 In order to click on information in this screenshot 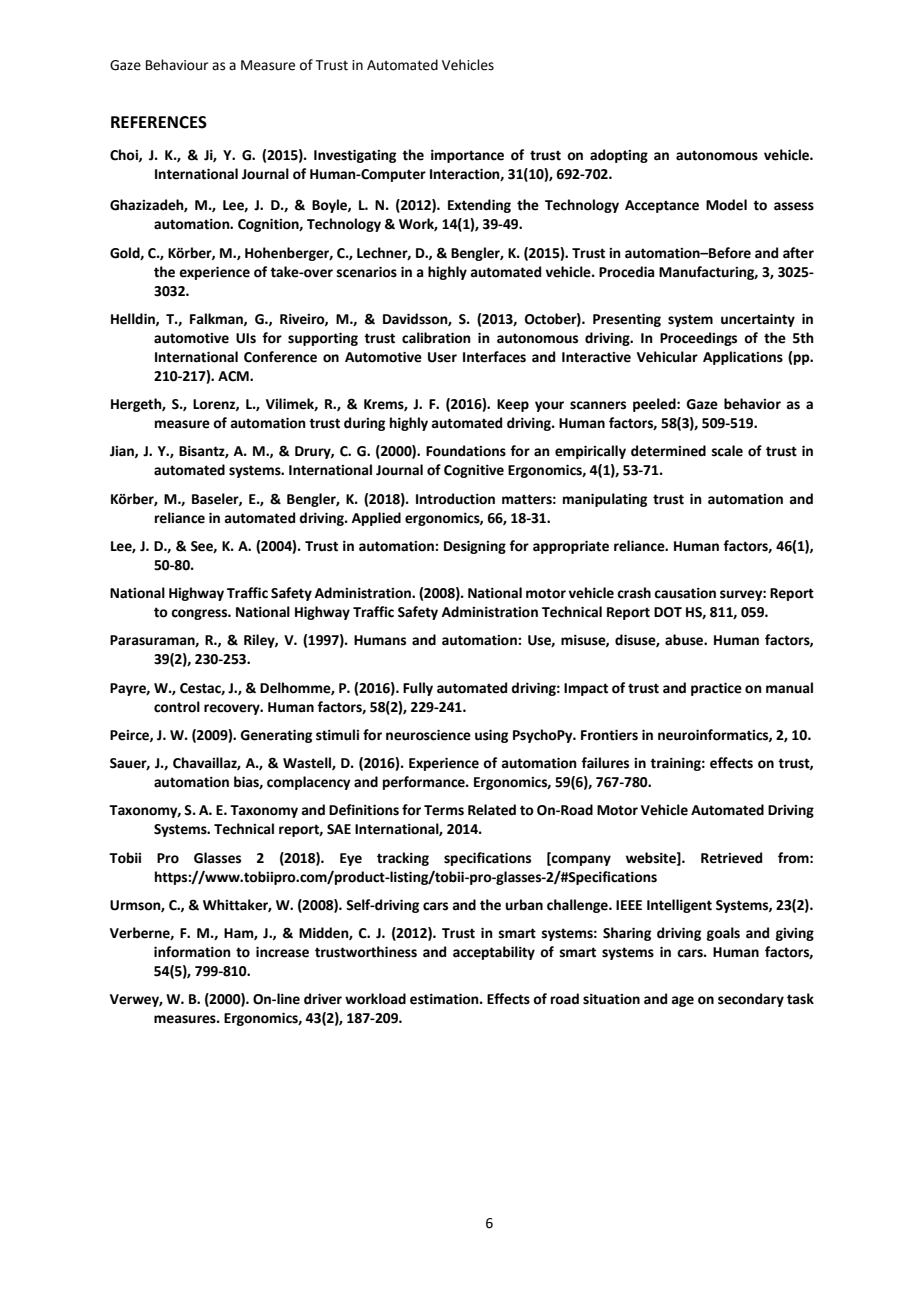, I will do `click(192, 952)`.
